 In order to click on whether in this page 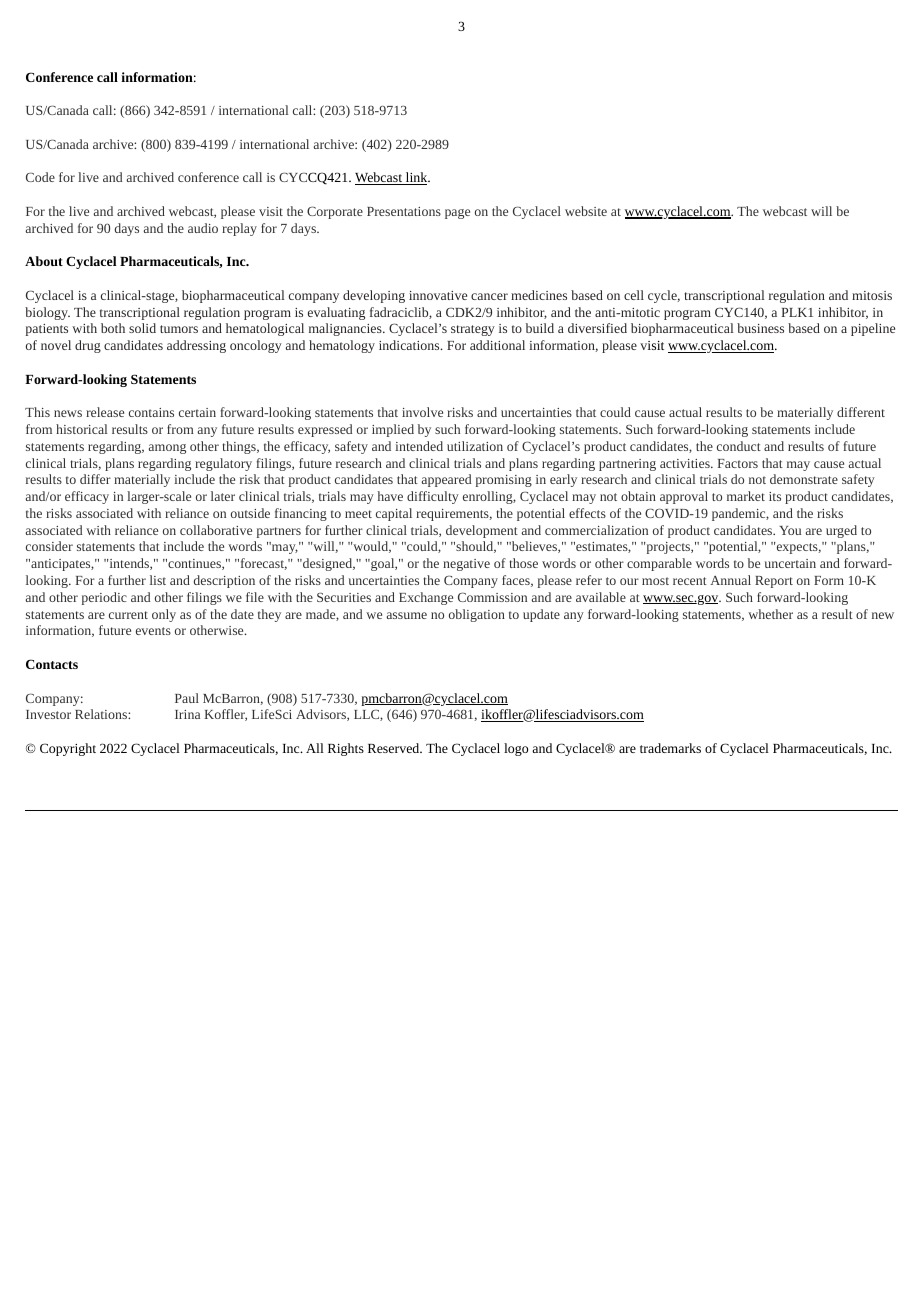, I will do `click(770, 614)`.
